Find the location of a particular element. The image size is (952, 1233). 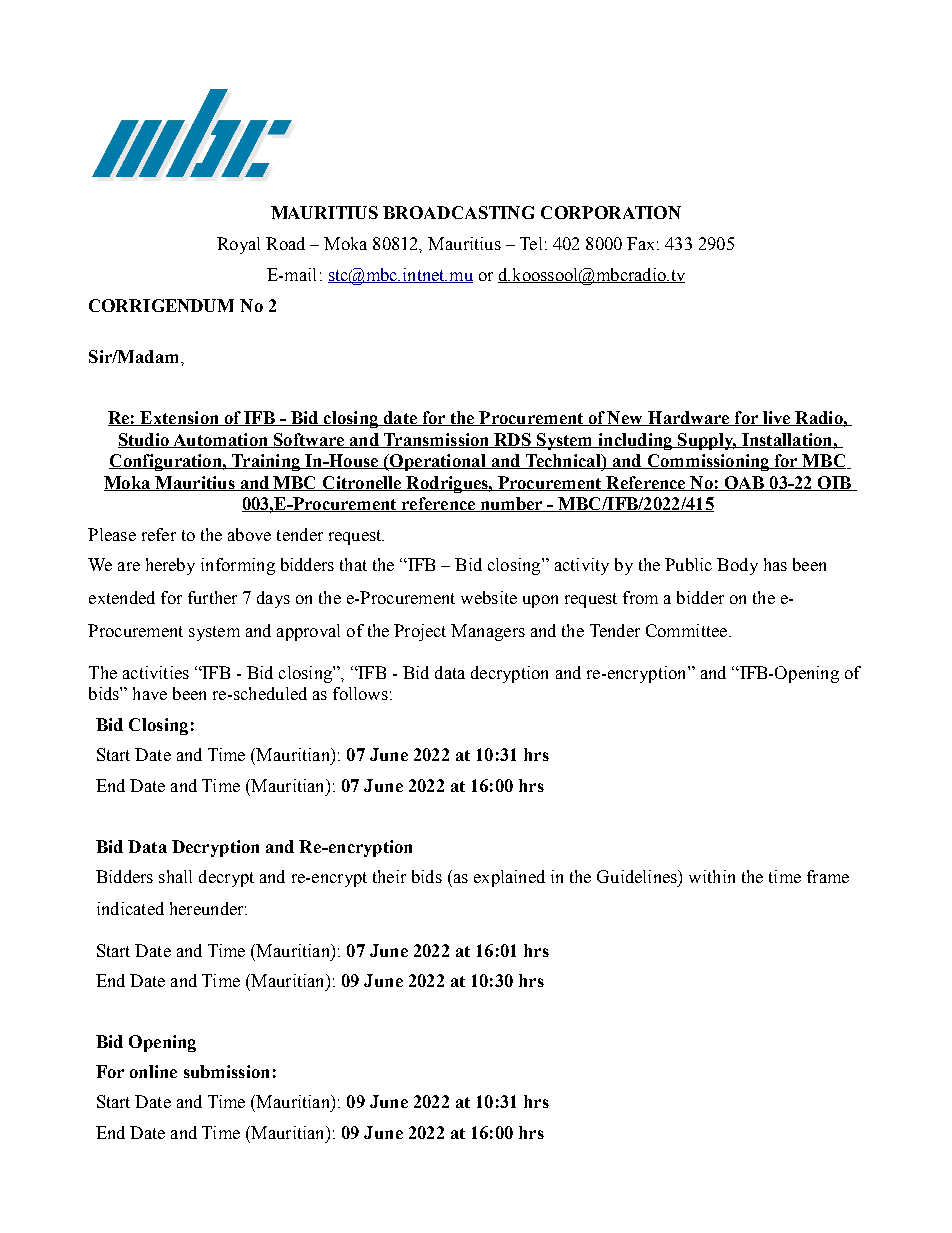

CORPORATION is located at coordinates (611, 212).
